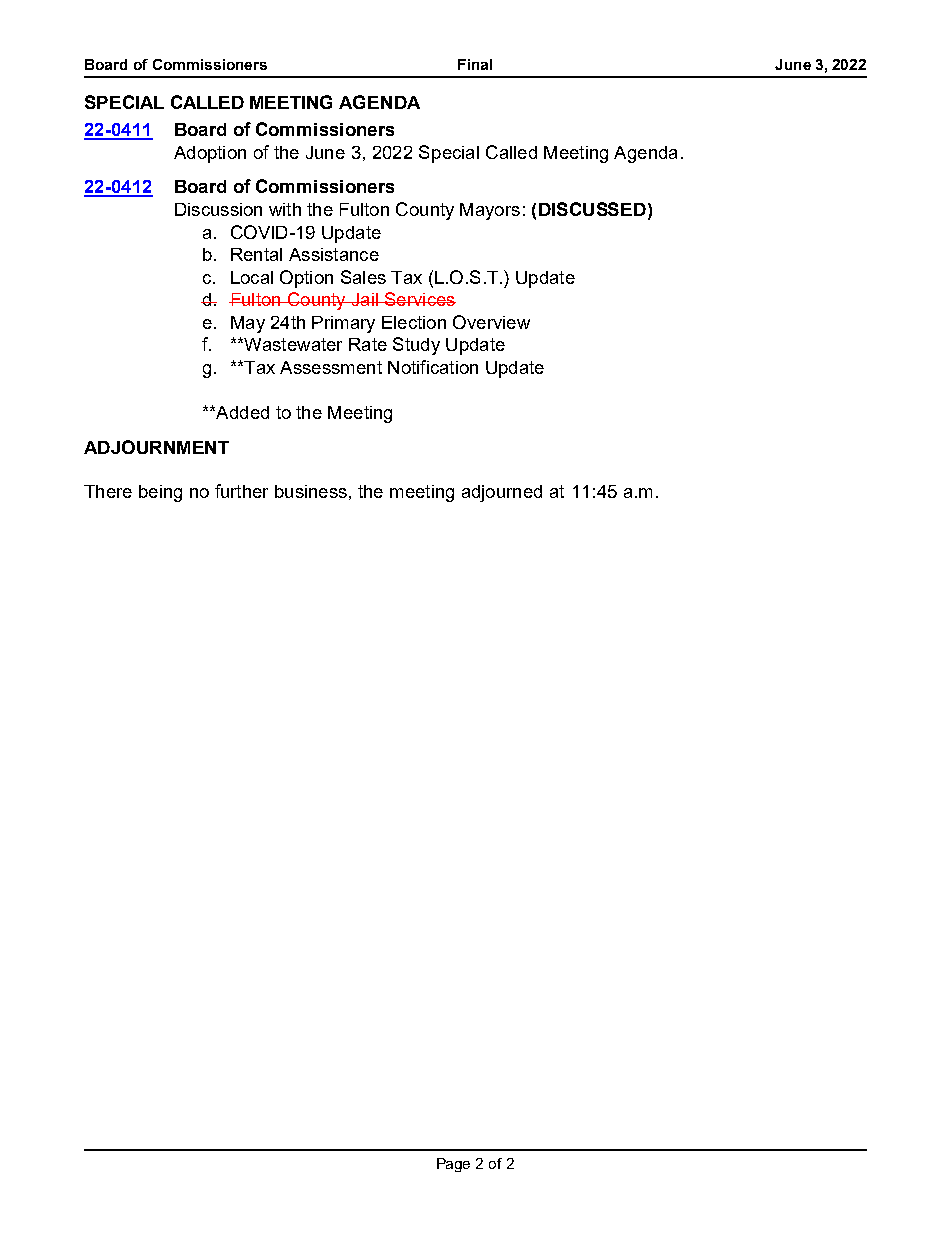  What do you see at coordinates (491, 322) in the screenshot?
I see `Overview` at bounding box center [491, 322].
